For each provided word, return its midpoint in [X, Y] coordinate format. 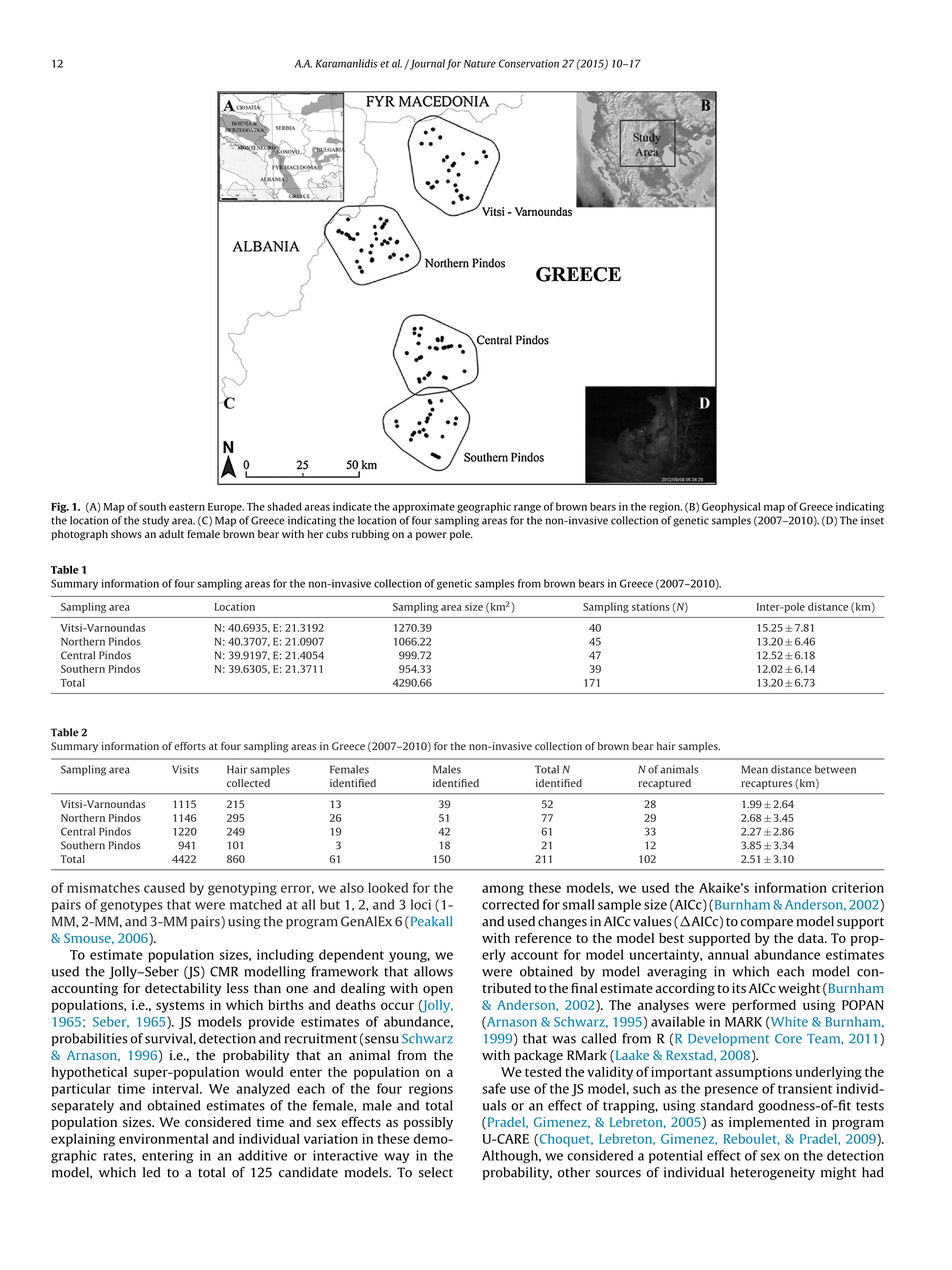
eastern [187, 507]
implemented [769, 1123]
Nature [480, 64]
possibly [428, 1123]
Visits [185, 769]
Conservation [529, 63]
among [503, 890]
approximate [424, 507]
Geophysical [731, 507]
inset [872, 520]
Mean [754, 769]
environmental [163, 1138]
